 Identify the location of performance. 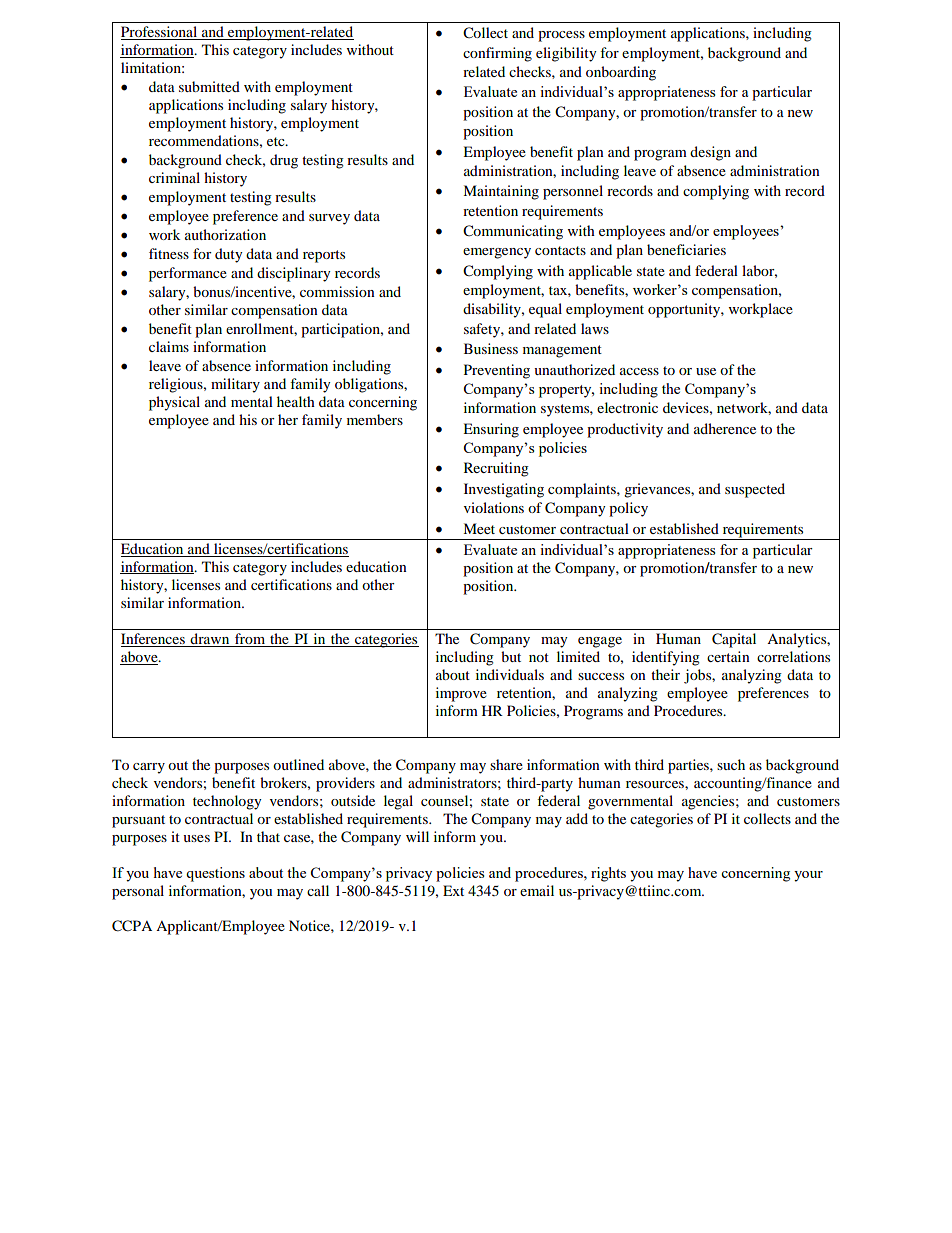
(188, 274).
